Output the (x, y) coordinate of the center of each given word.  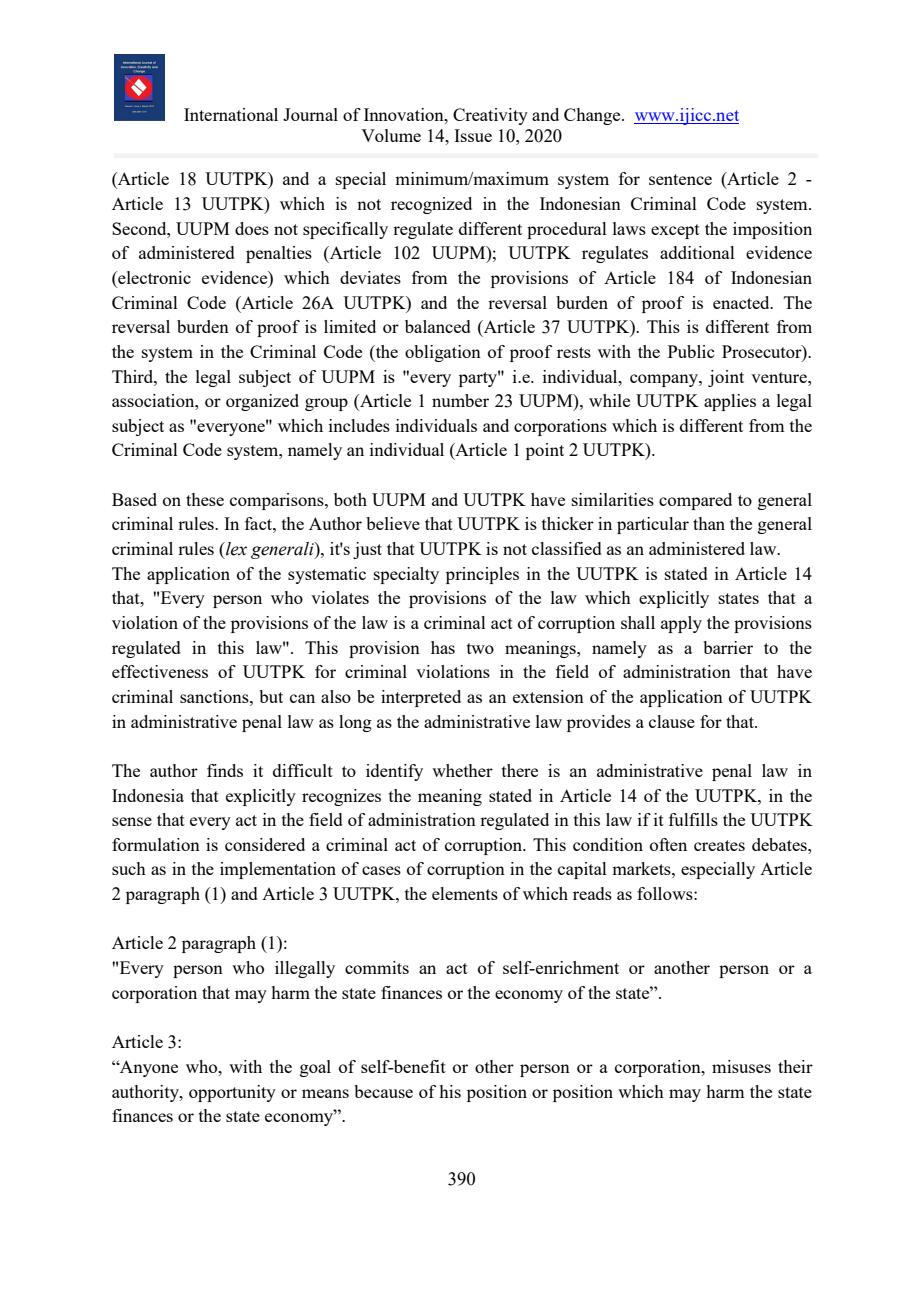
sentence (680, 179)
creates (719, 845)
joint (726, 378)
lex (235, 549)
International (231, 114)
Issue (473, 135)
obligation (443, 353)
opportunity (232, 1093)
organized (262, 402)
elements (465, 893)
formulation (156, 844)
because (383, 1091)
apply (681, 624)
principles (482, 575)
